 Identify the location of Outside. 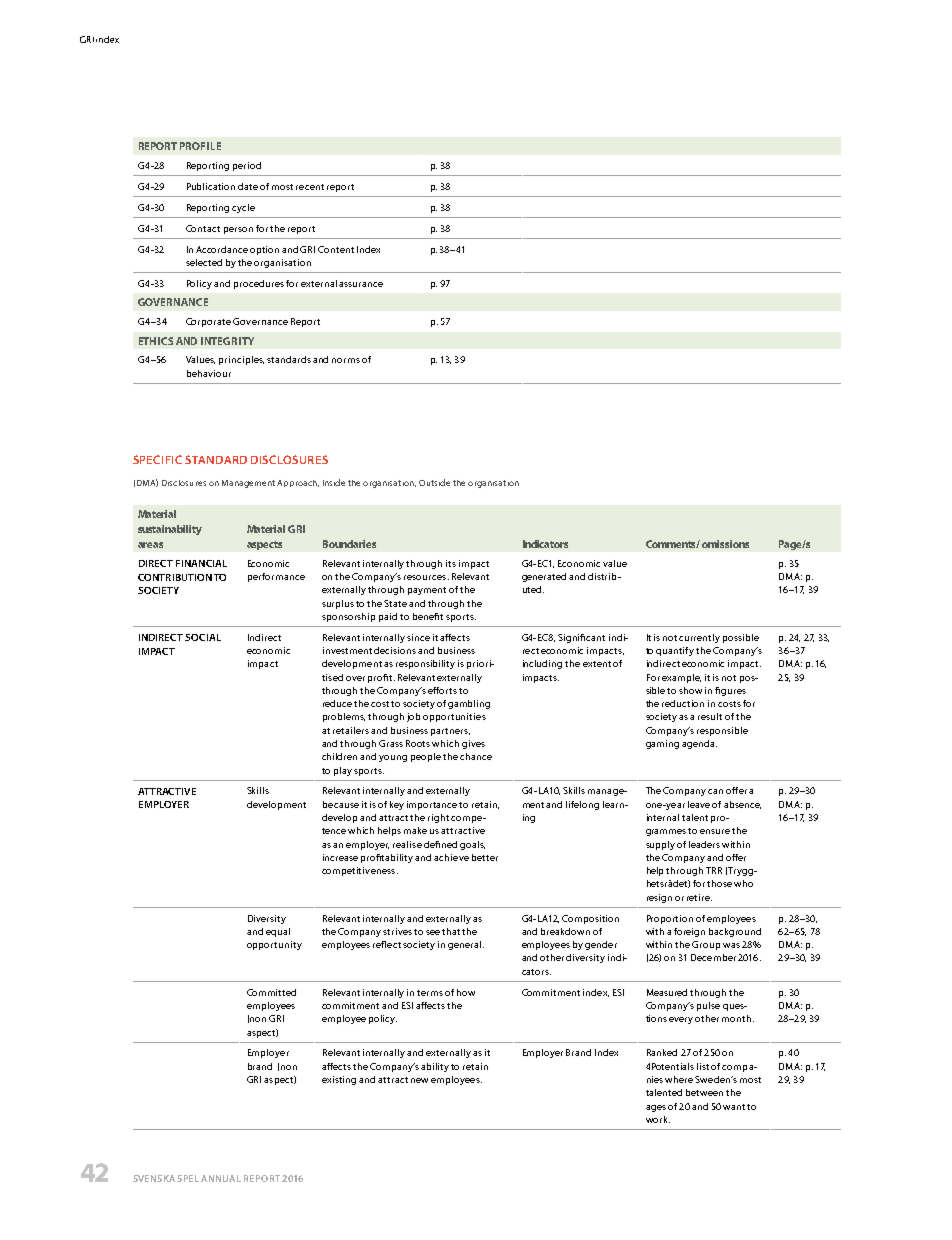
(434, 482).
